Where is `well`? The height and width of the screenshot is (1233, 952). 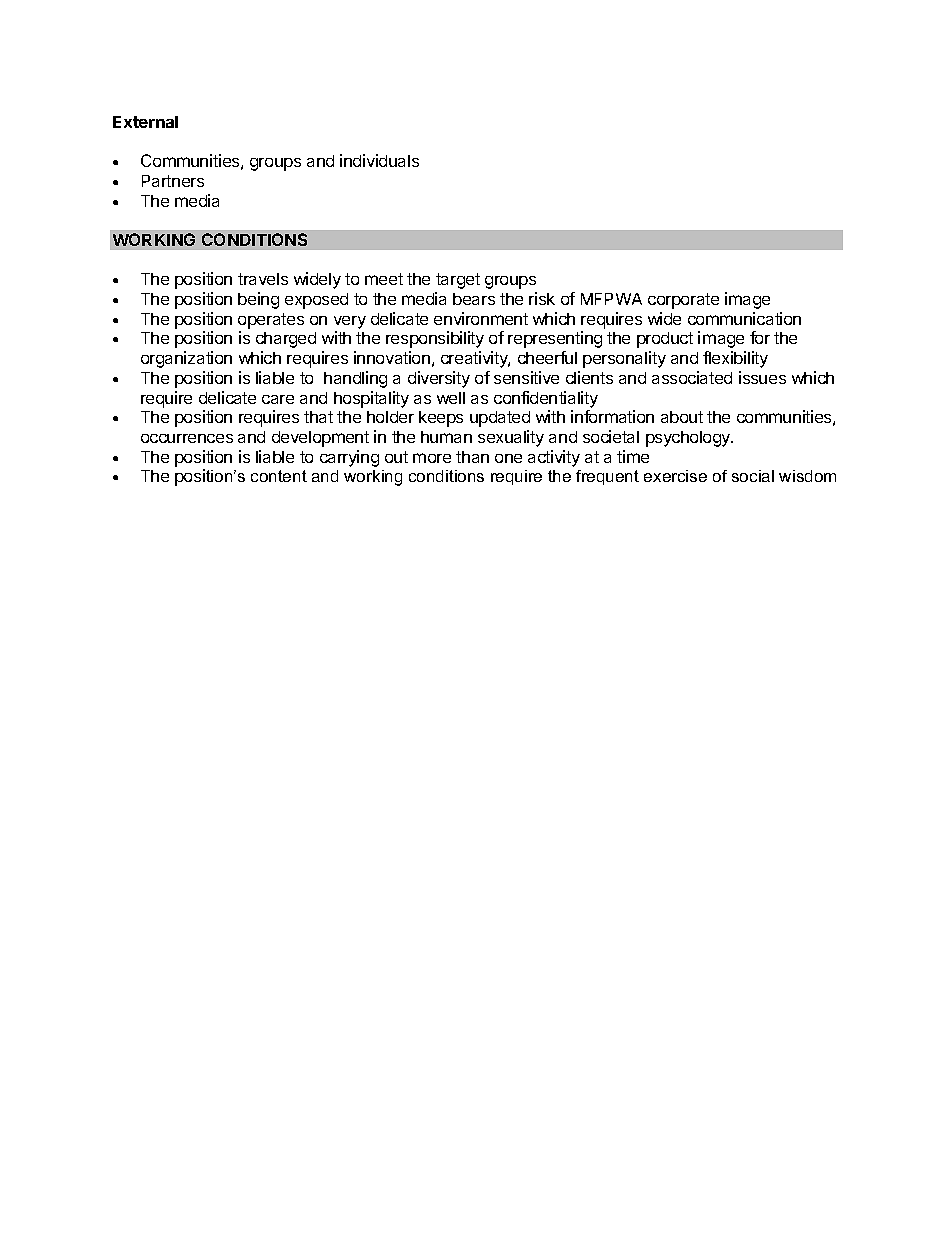 well is located at coordinates (451, 398).
